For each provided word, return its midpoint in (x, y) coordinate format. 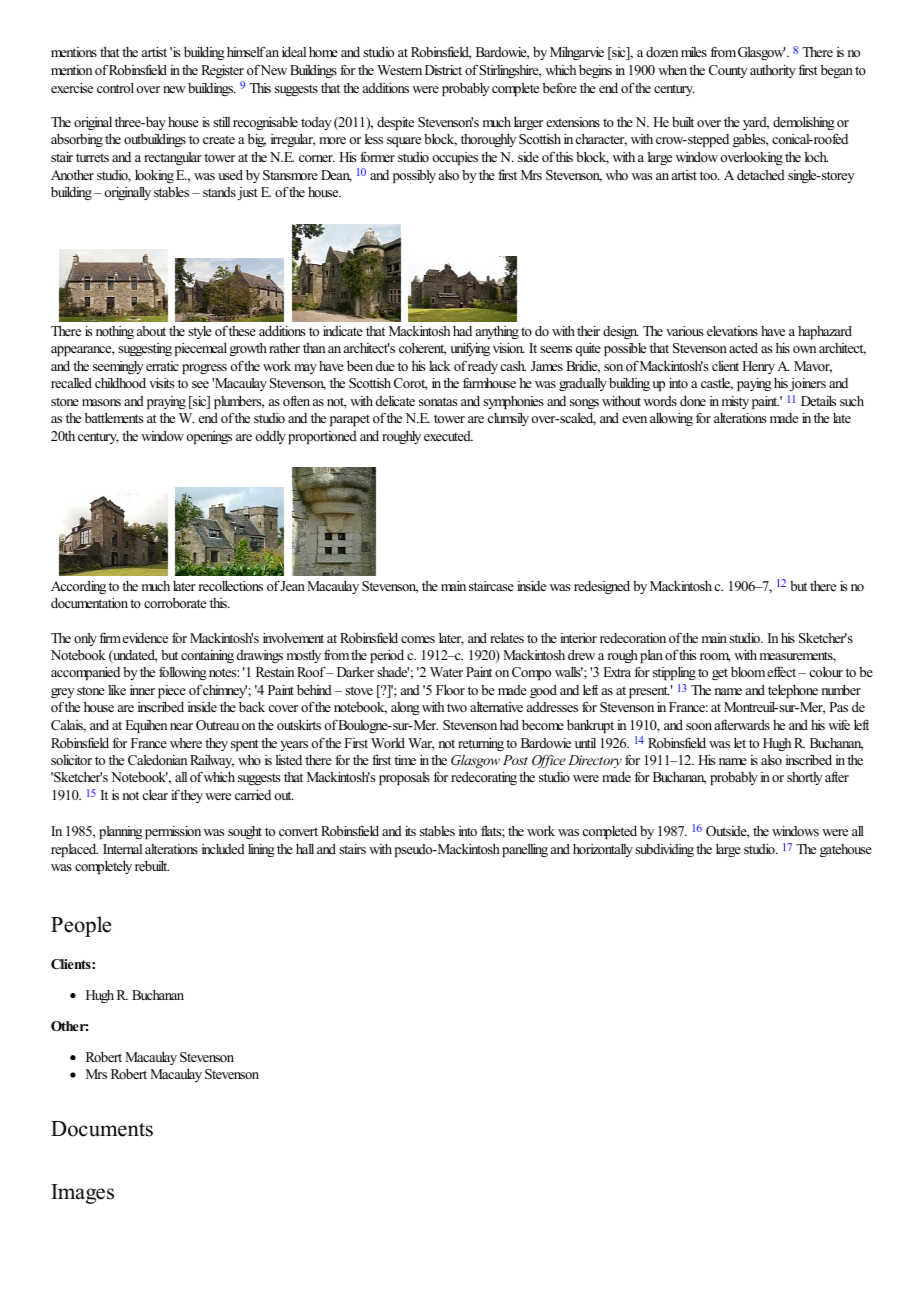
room (715, 658)
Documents (102, 1129)
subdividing (664, 850)
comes (418, 639)
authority (773, 71)
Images (82, 1194)
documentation (89, 603)
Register (222, 71)
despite (395, 123)
